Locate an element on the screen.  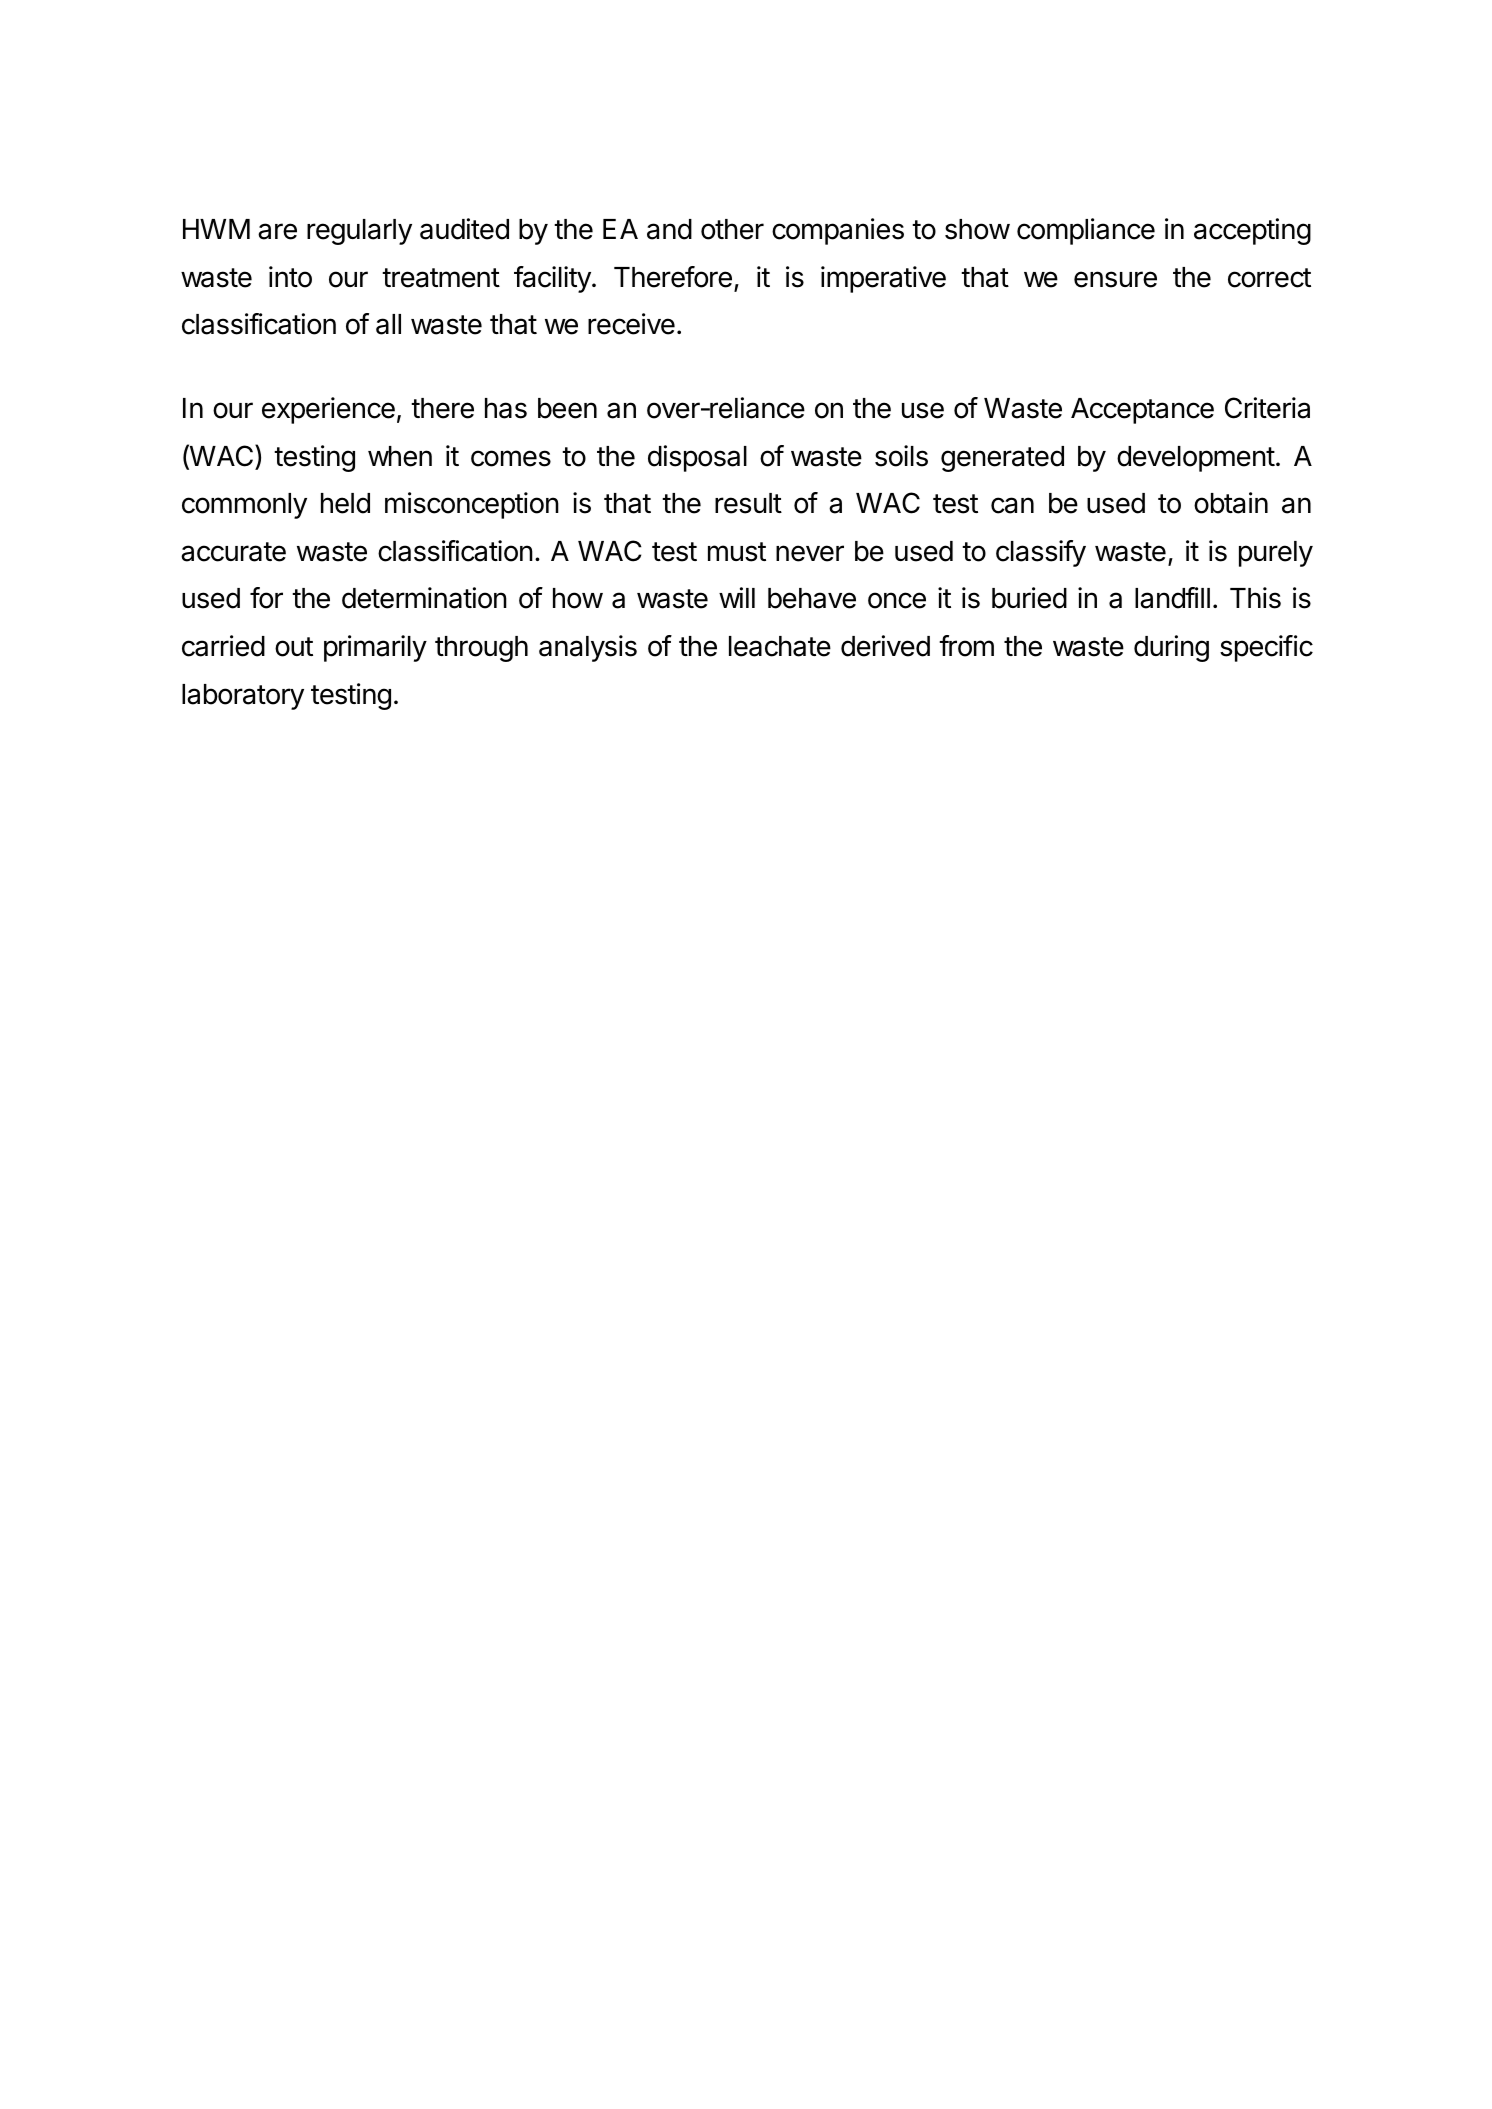
when is located at coordinates (400, 456).
